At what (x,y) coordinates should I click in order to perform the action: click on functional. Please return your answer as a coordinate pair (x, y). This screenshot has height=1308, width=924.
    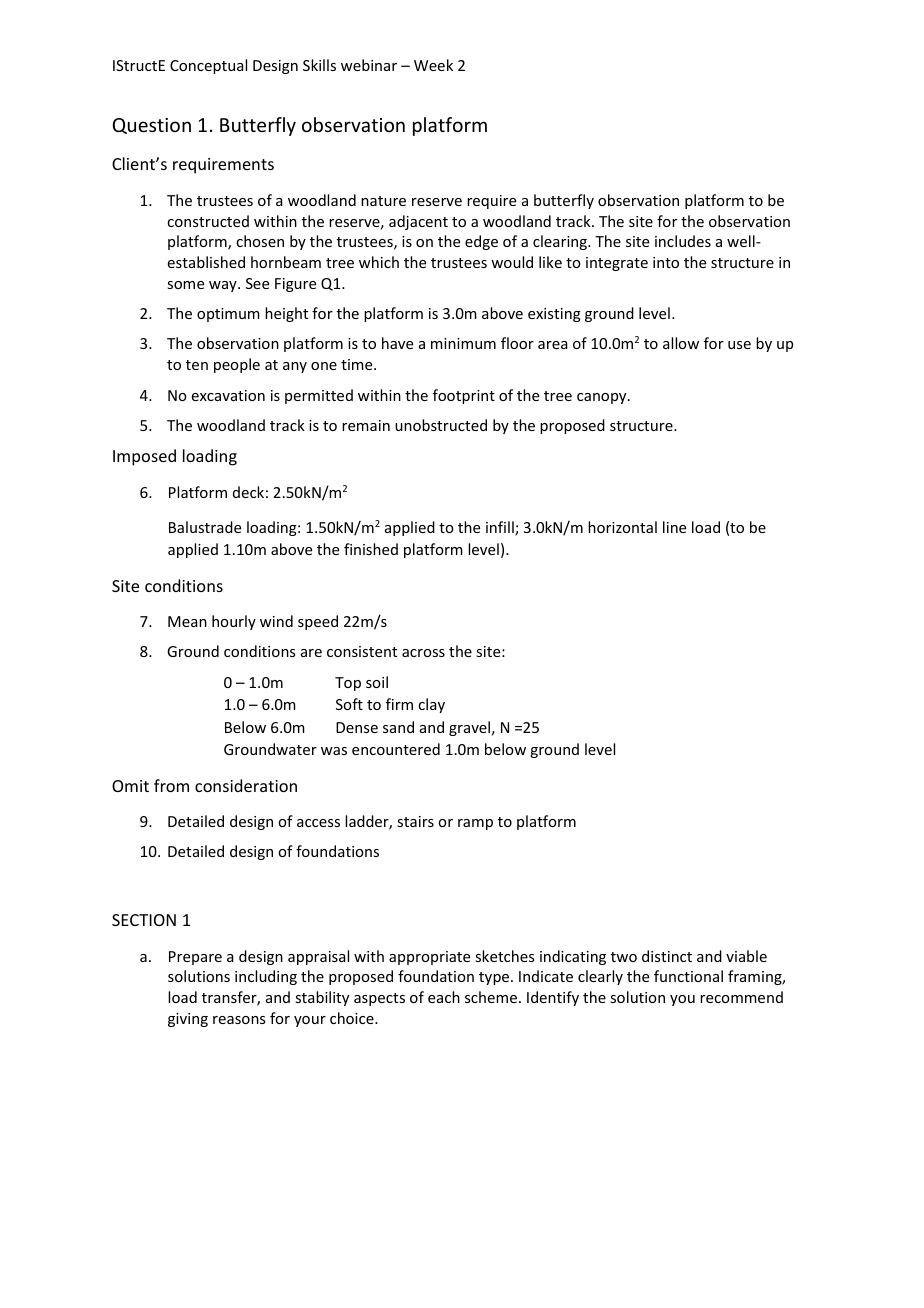
    Looking at the image, I should click on (688, 976).
